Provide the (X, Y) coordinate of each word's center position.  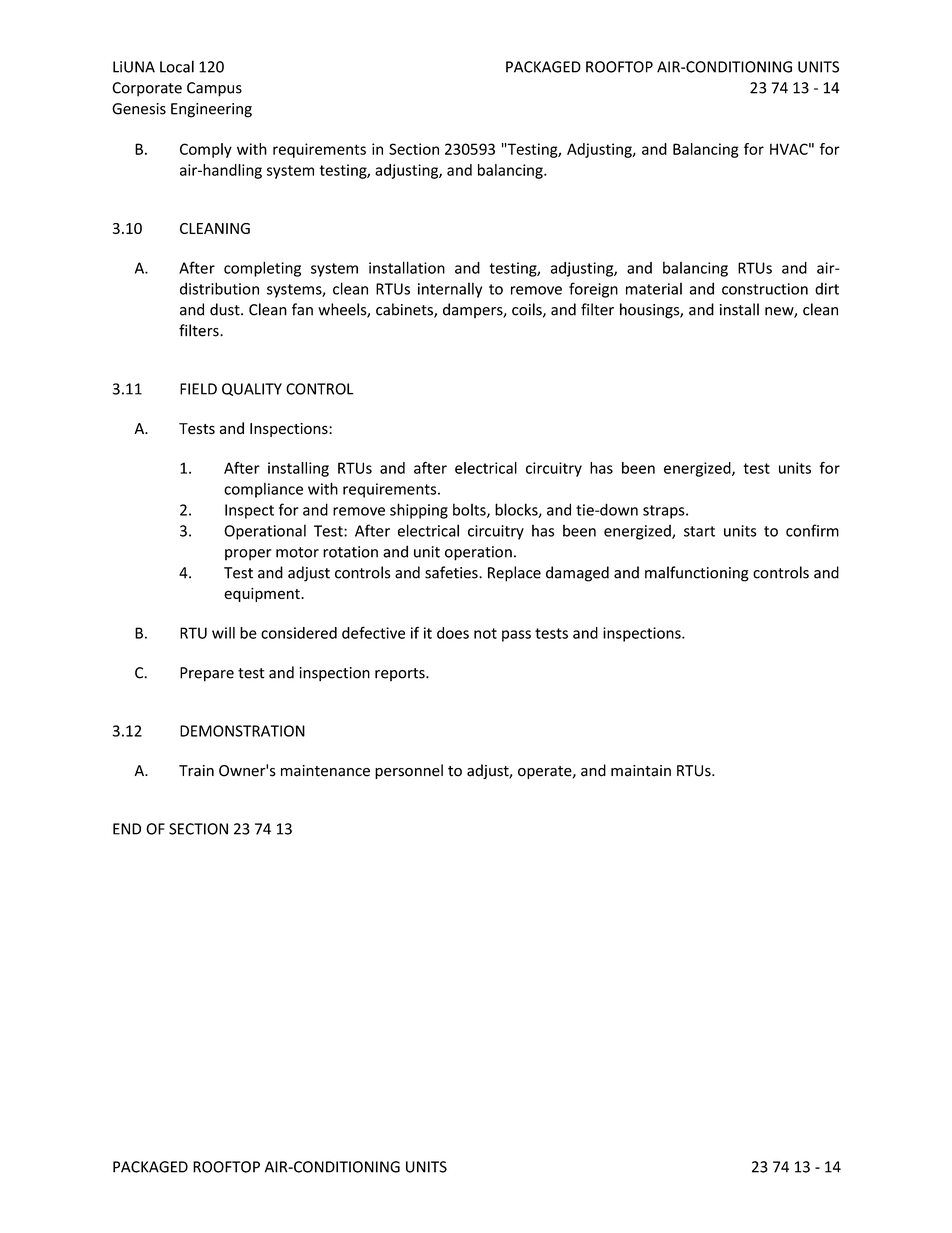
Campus (214, 89)
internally (450, 290)
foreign (593, 290)
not (485, 633)
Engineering (211, 110)
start (699, 531)
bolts (470, 510)
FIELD (198, 389)
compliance (263, 490)
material (654, 288)
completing (262, 269)
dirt (827, 289)
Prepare (207, 674)
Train (196, 771)
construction (765, 289)
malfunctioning (697, 574)
